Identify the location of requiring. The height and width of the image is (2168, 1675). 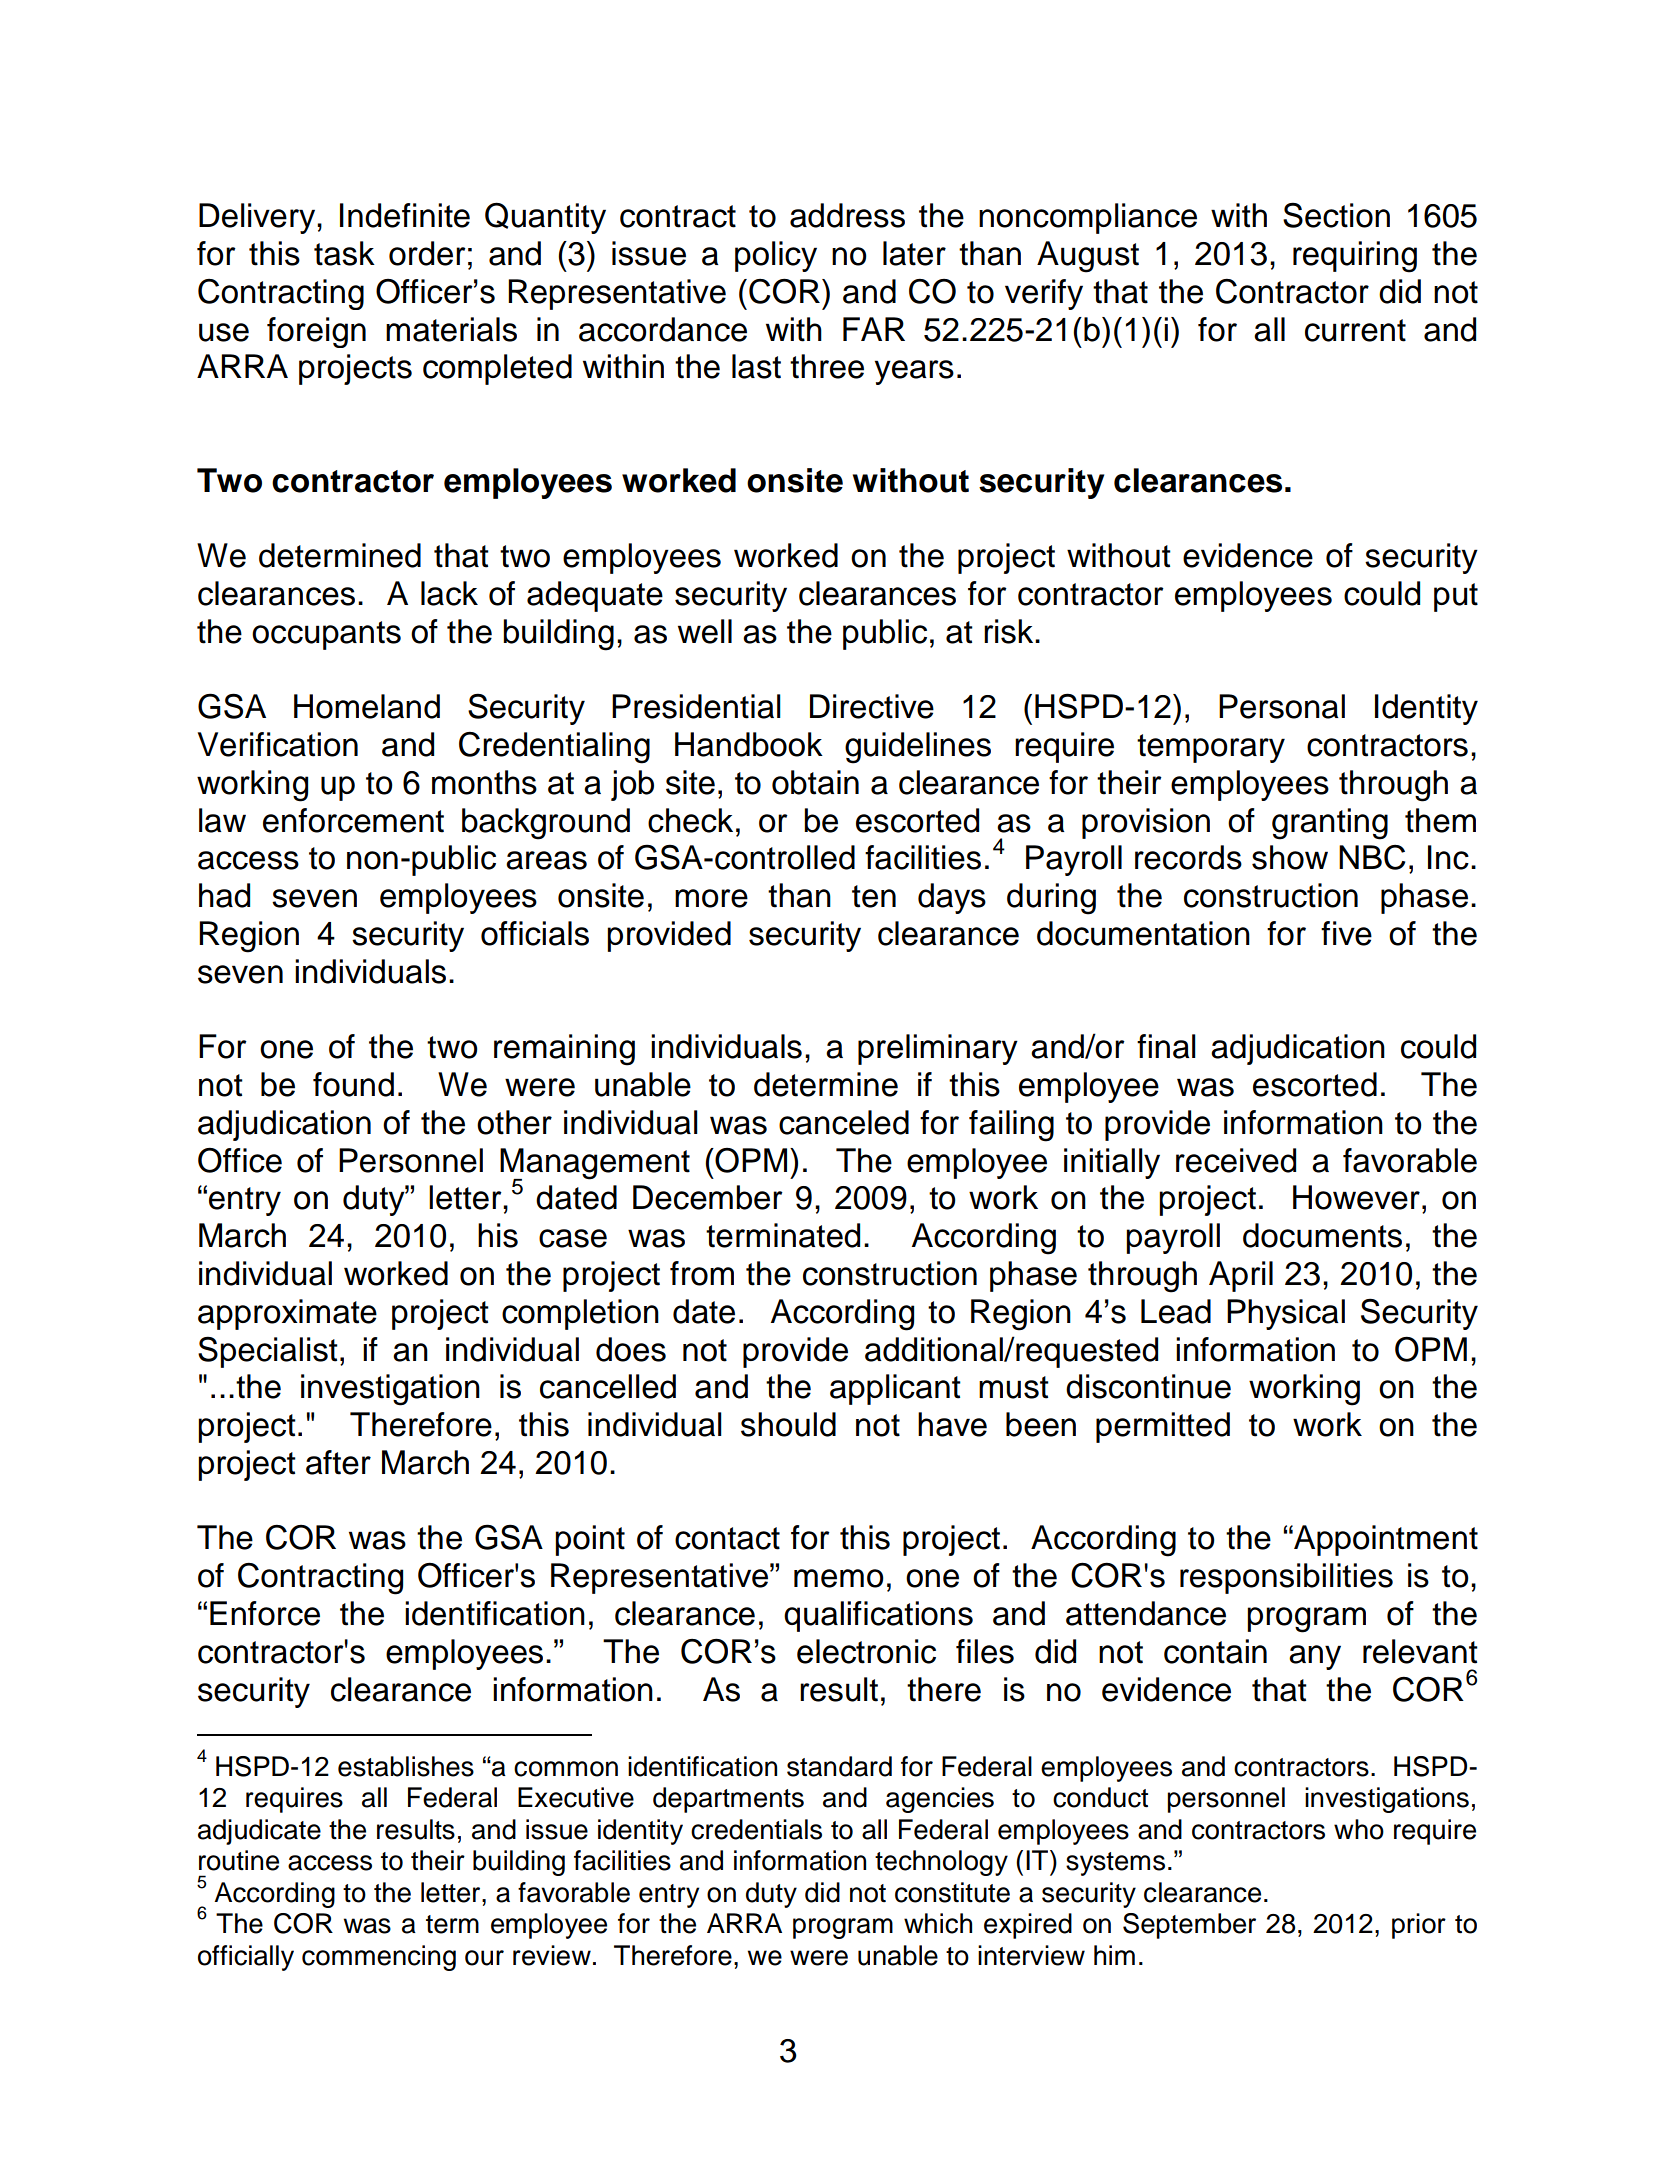
(1355, 257).
